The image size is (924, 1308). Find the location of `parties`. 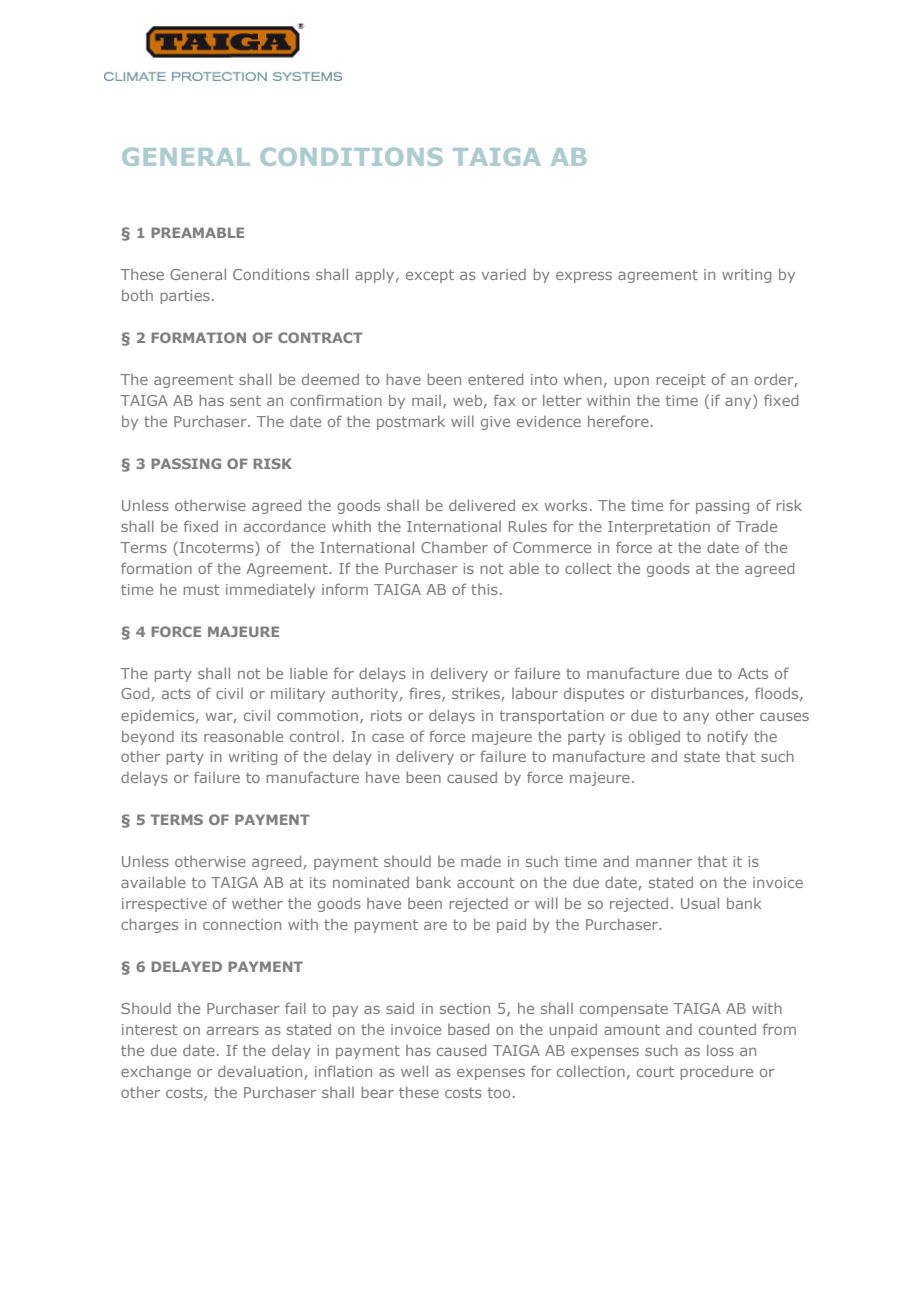

parties is located at coordinates (185, 297).
